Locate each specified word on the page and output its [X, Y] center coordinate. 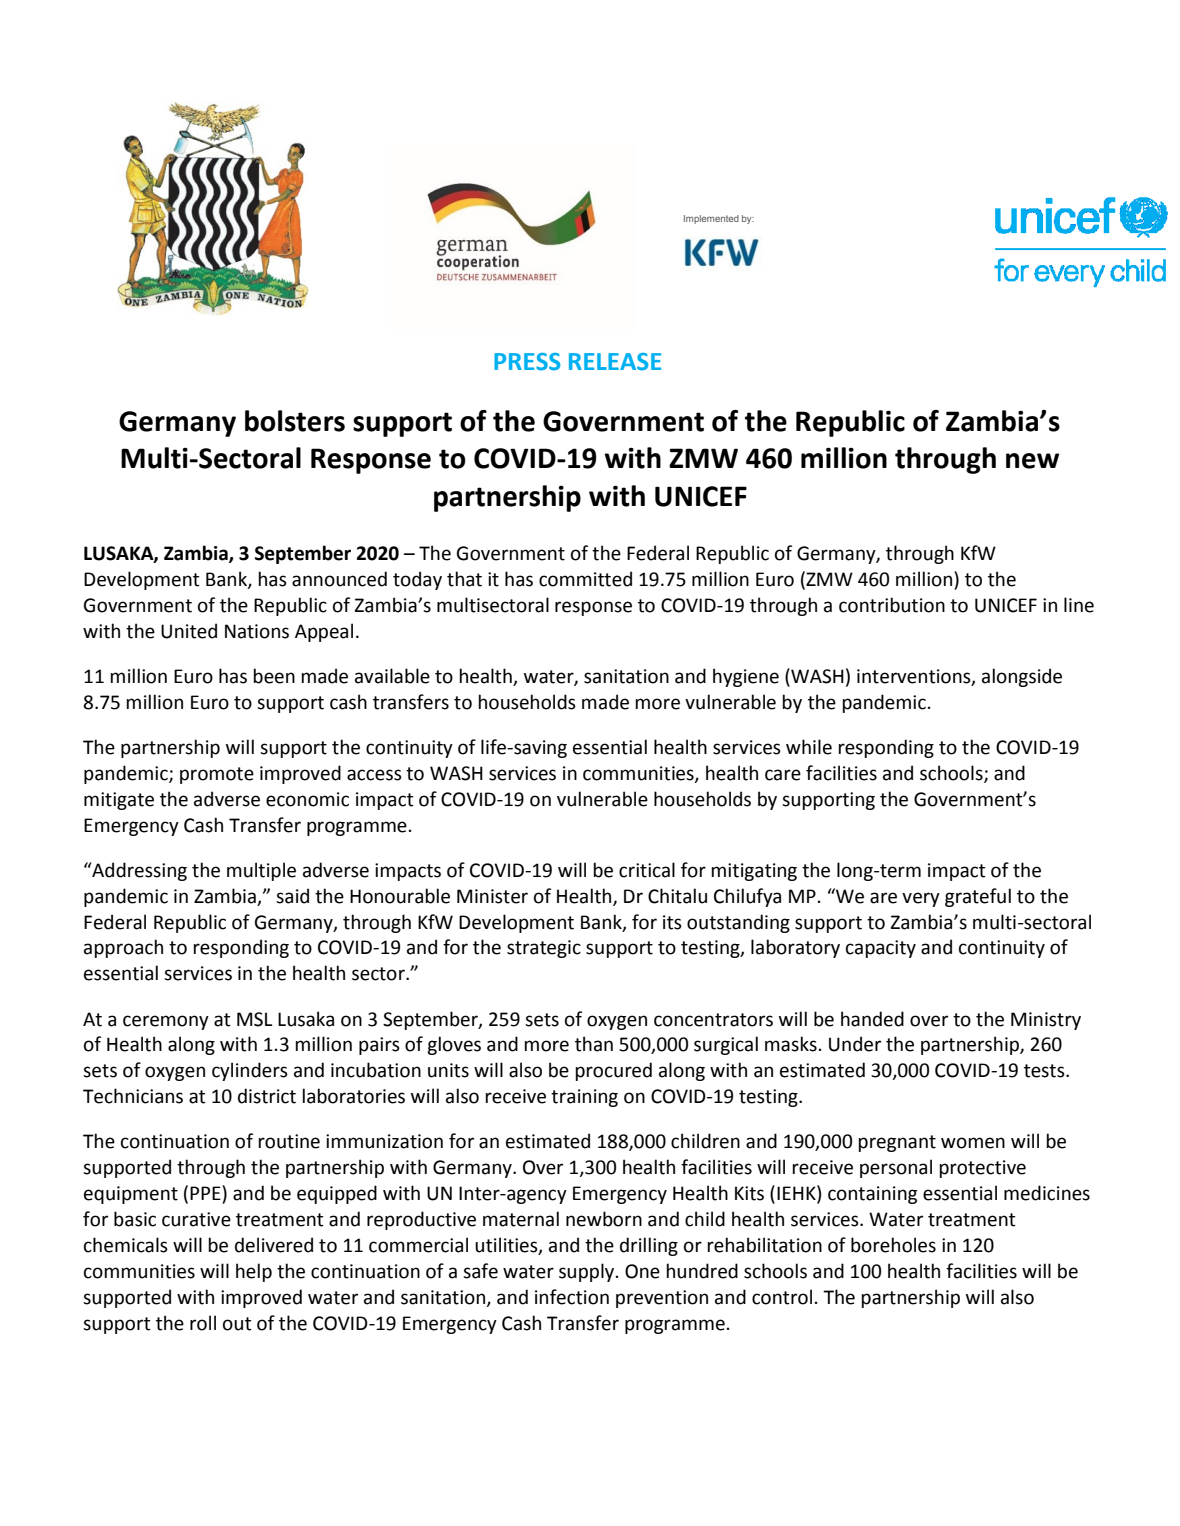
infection [572, 1297]
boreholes [893, 1245]
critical [647, 870]
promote [217, 775]
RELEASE [615, 362]
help [254, 1272]
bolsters [295, 421]
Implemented [711, 219]
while [809, 747]
